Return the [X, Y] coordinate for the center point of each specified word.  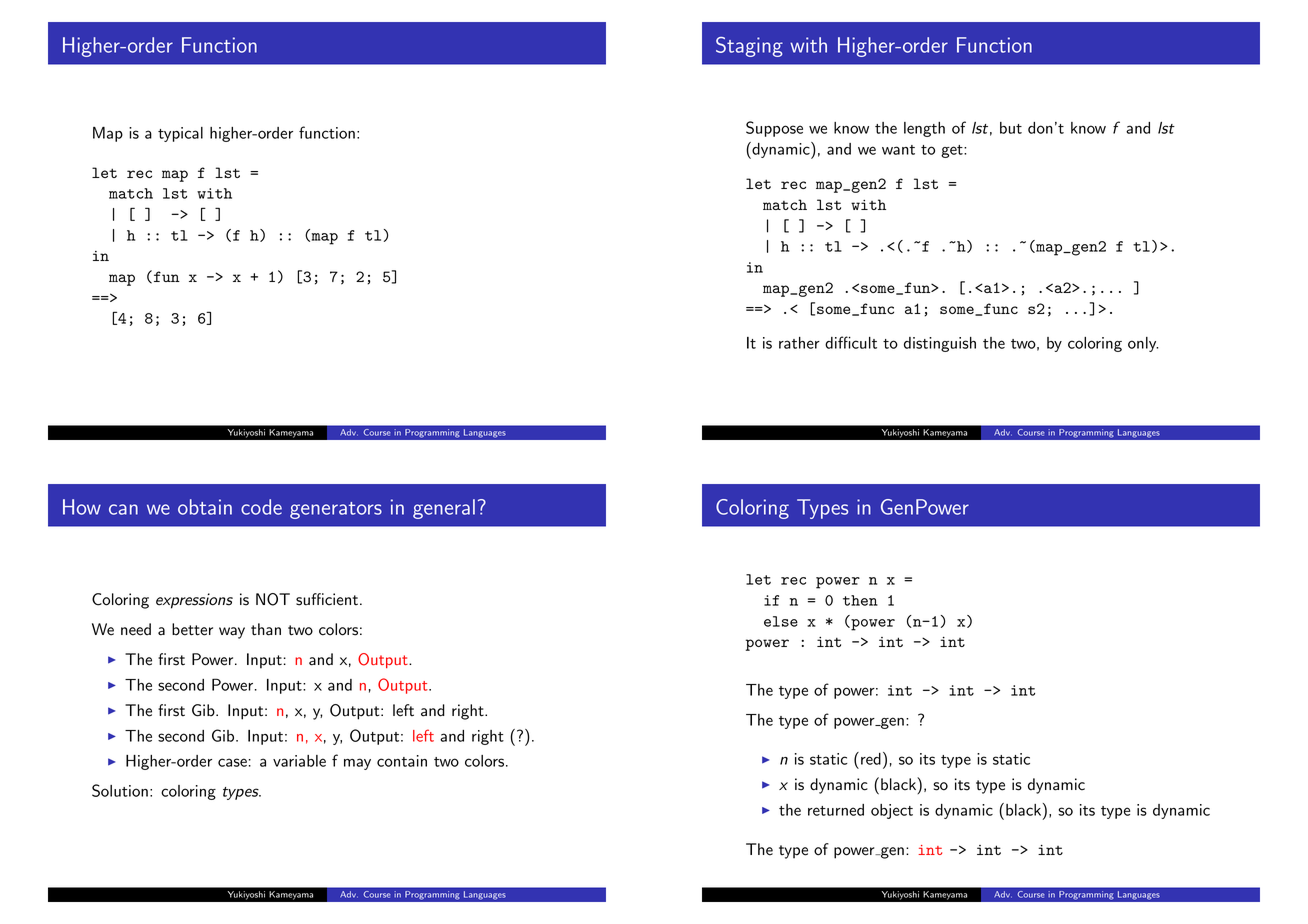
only [1143, 344]
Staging [749, 47]
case [232, 762]
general [444, 509]
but [1011, 128]
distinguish [940, 344]
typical [180, 134]
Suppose [774, 129]
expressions [194, 601]
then [860, 600]
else [781, 621]
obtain [205, 507]
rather [799, 343]
